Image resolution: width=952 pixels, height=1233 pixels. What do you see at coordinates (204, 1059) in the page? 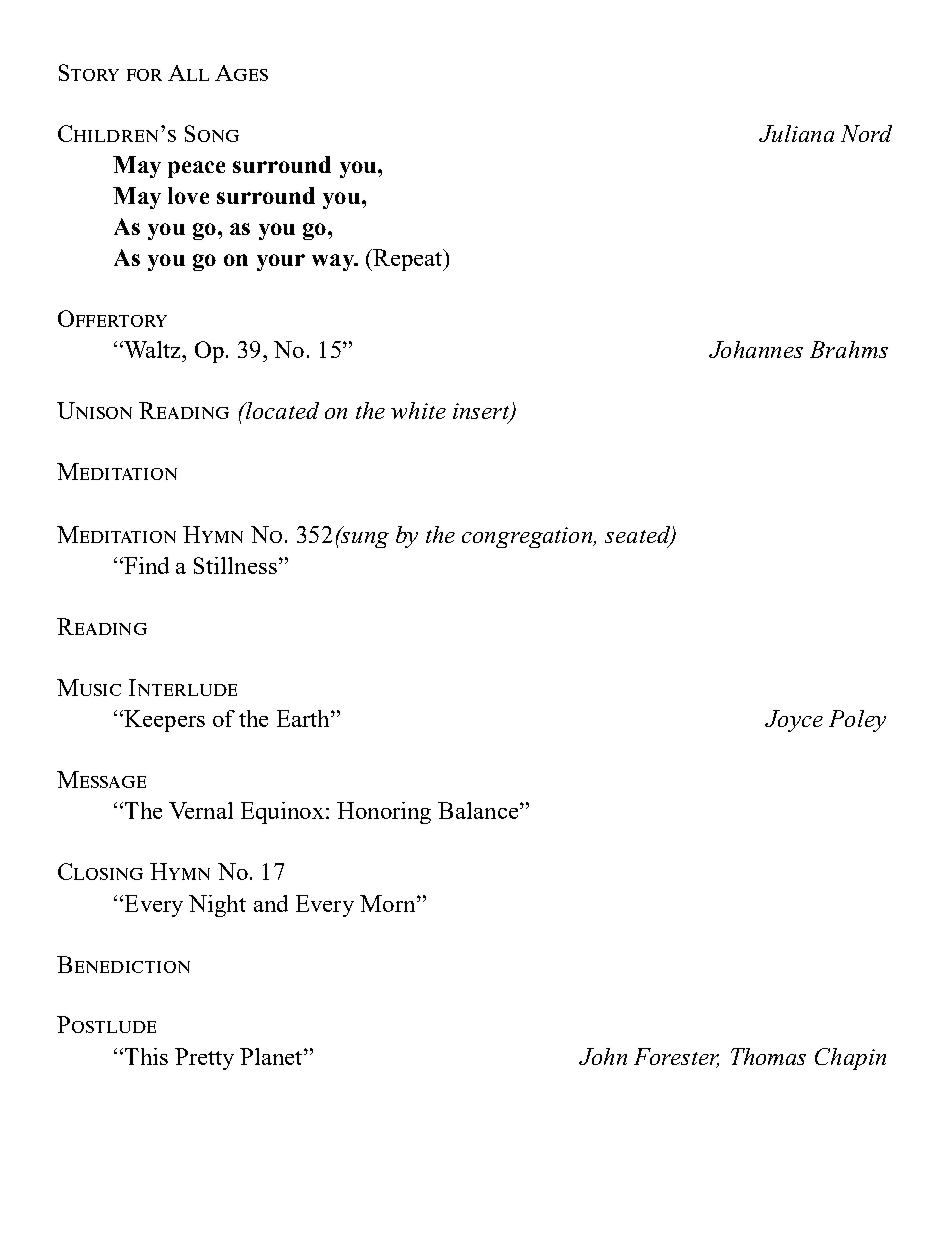
I see `Pretty` at bounding box center [204, 1059].
